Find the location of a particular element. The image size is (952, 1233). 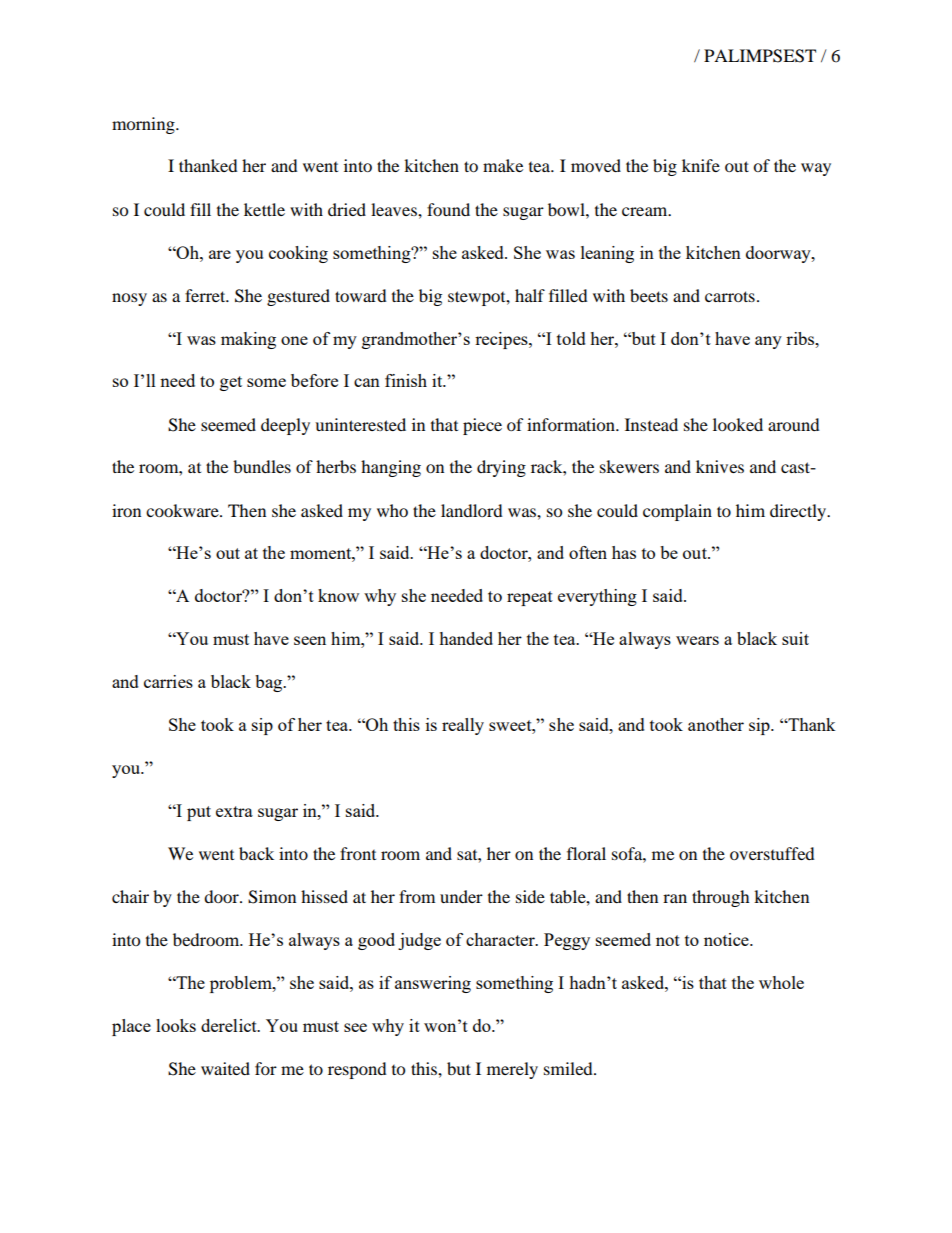

make is located at coordinates (503, 165).
